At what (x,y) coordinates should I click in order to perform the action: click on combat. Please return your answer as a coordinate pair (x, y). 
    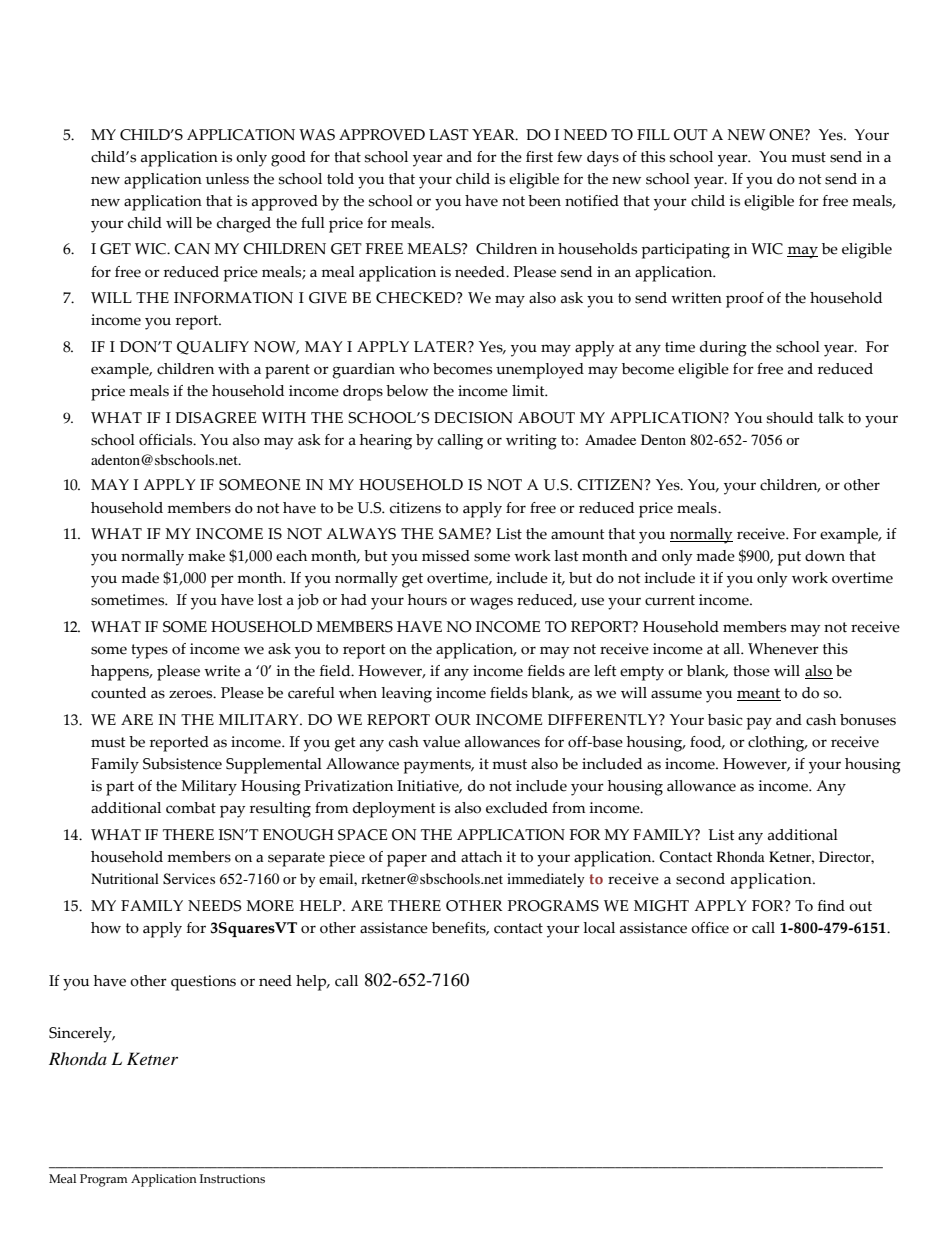
    Looking at the image, I should click on (191, 808).
